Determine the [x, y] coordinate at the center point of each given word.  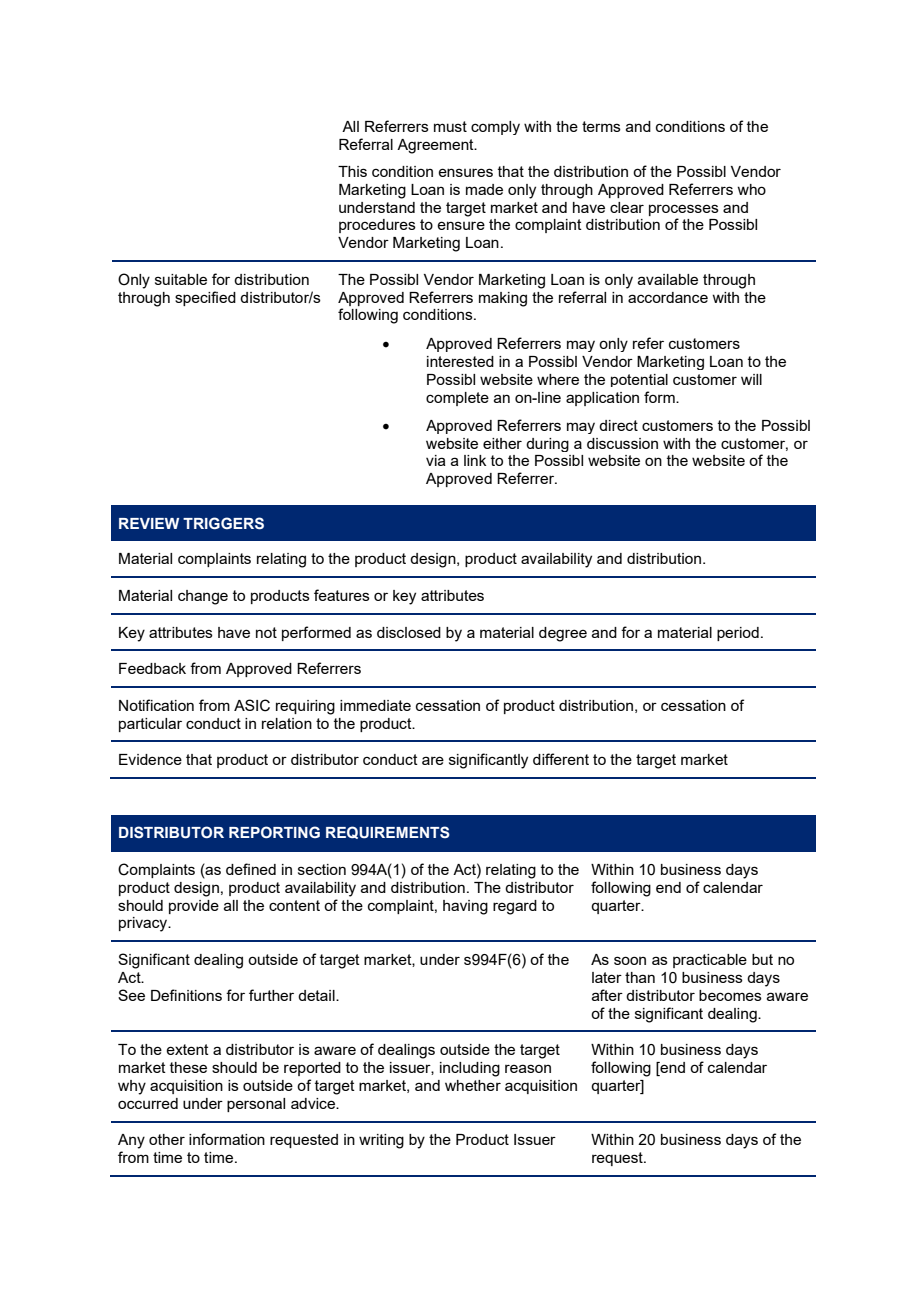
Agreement [436, 146]
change [203, 597]
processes [684, 210]
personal [256, 1105]
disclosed [409, 632]
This [352, 171]
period [738, 634]
